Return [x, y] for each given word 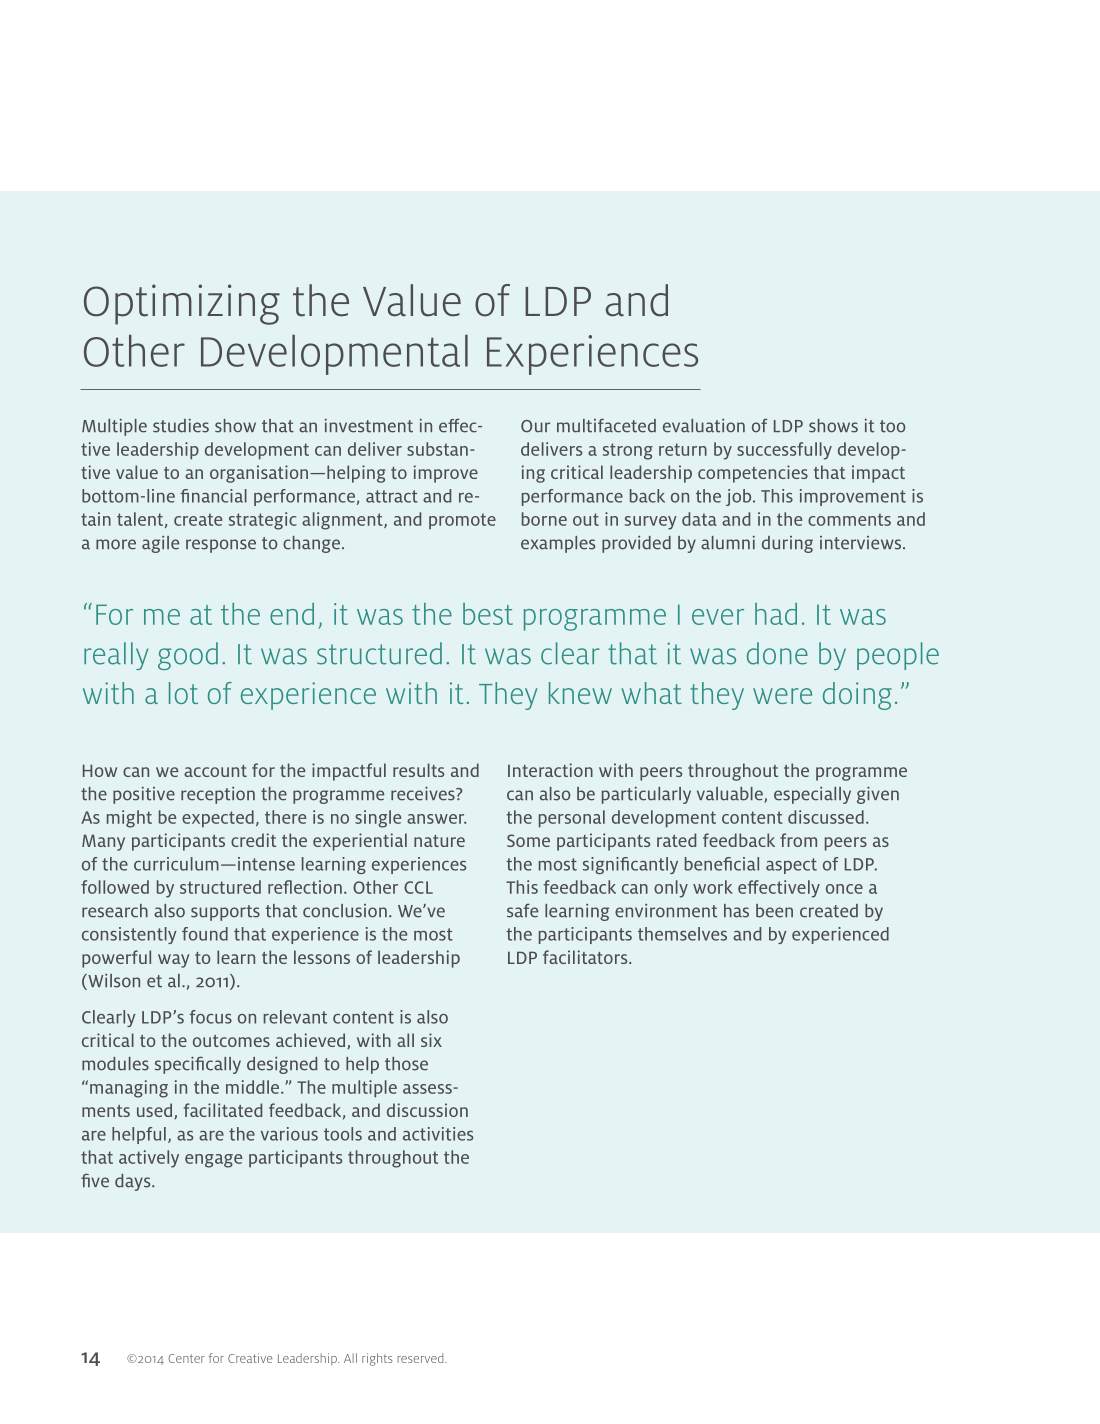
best [488, 614]
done [777, 653]
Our [535, 426]
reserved [421, 1358]
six [431, 1040]
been [774, 911]
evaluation [704, 426]
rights [377, 1359]
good [188, 656]
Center [186, 1358]
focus [210, 1017]
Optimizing [182, 304]
